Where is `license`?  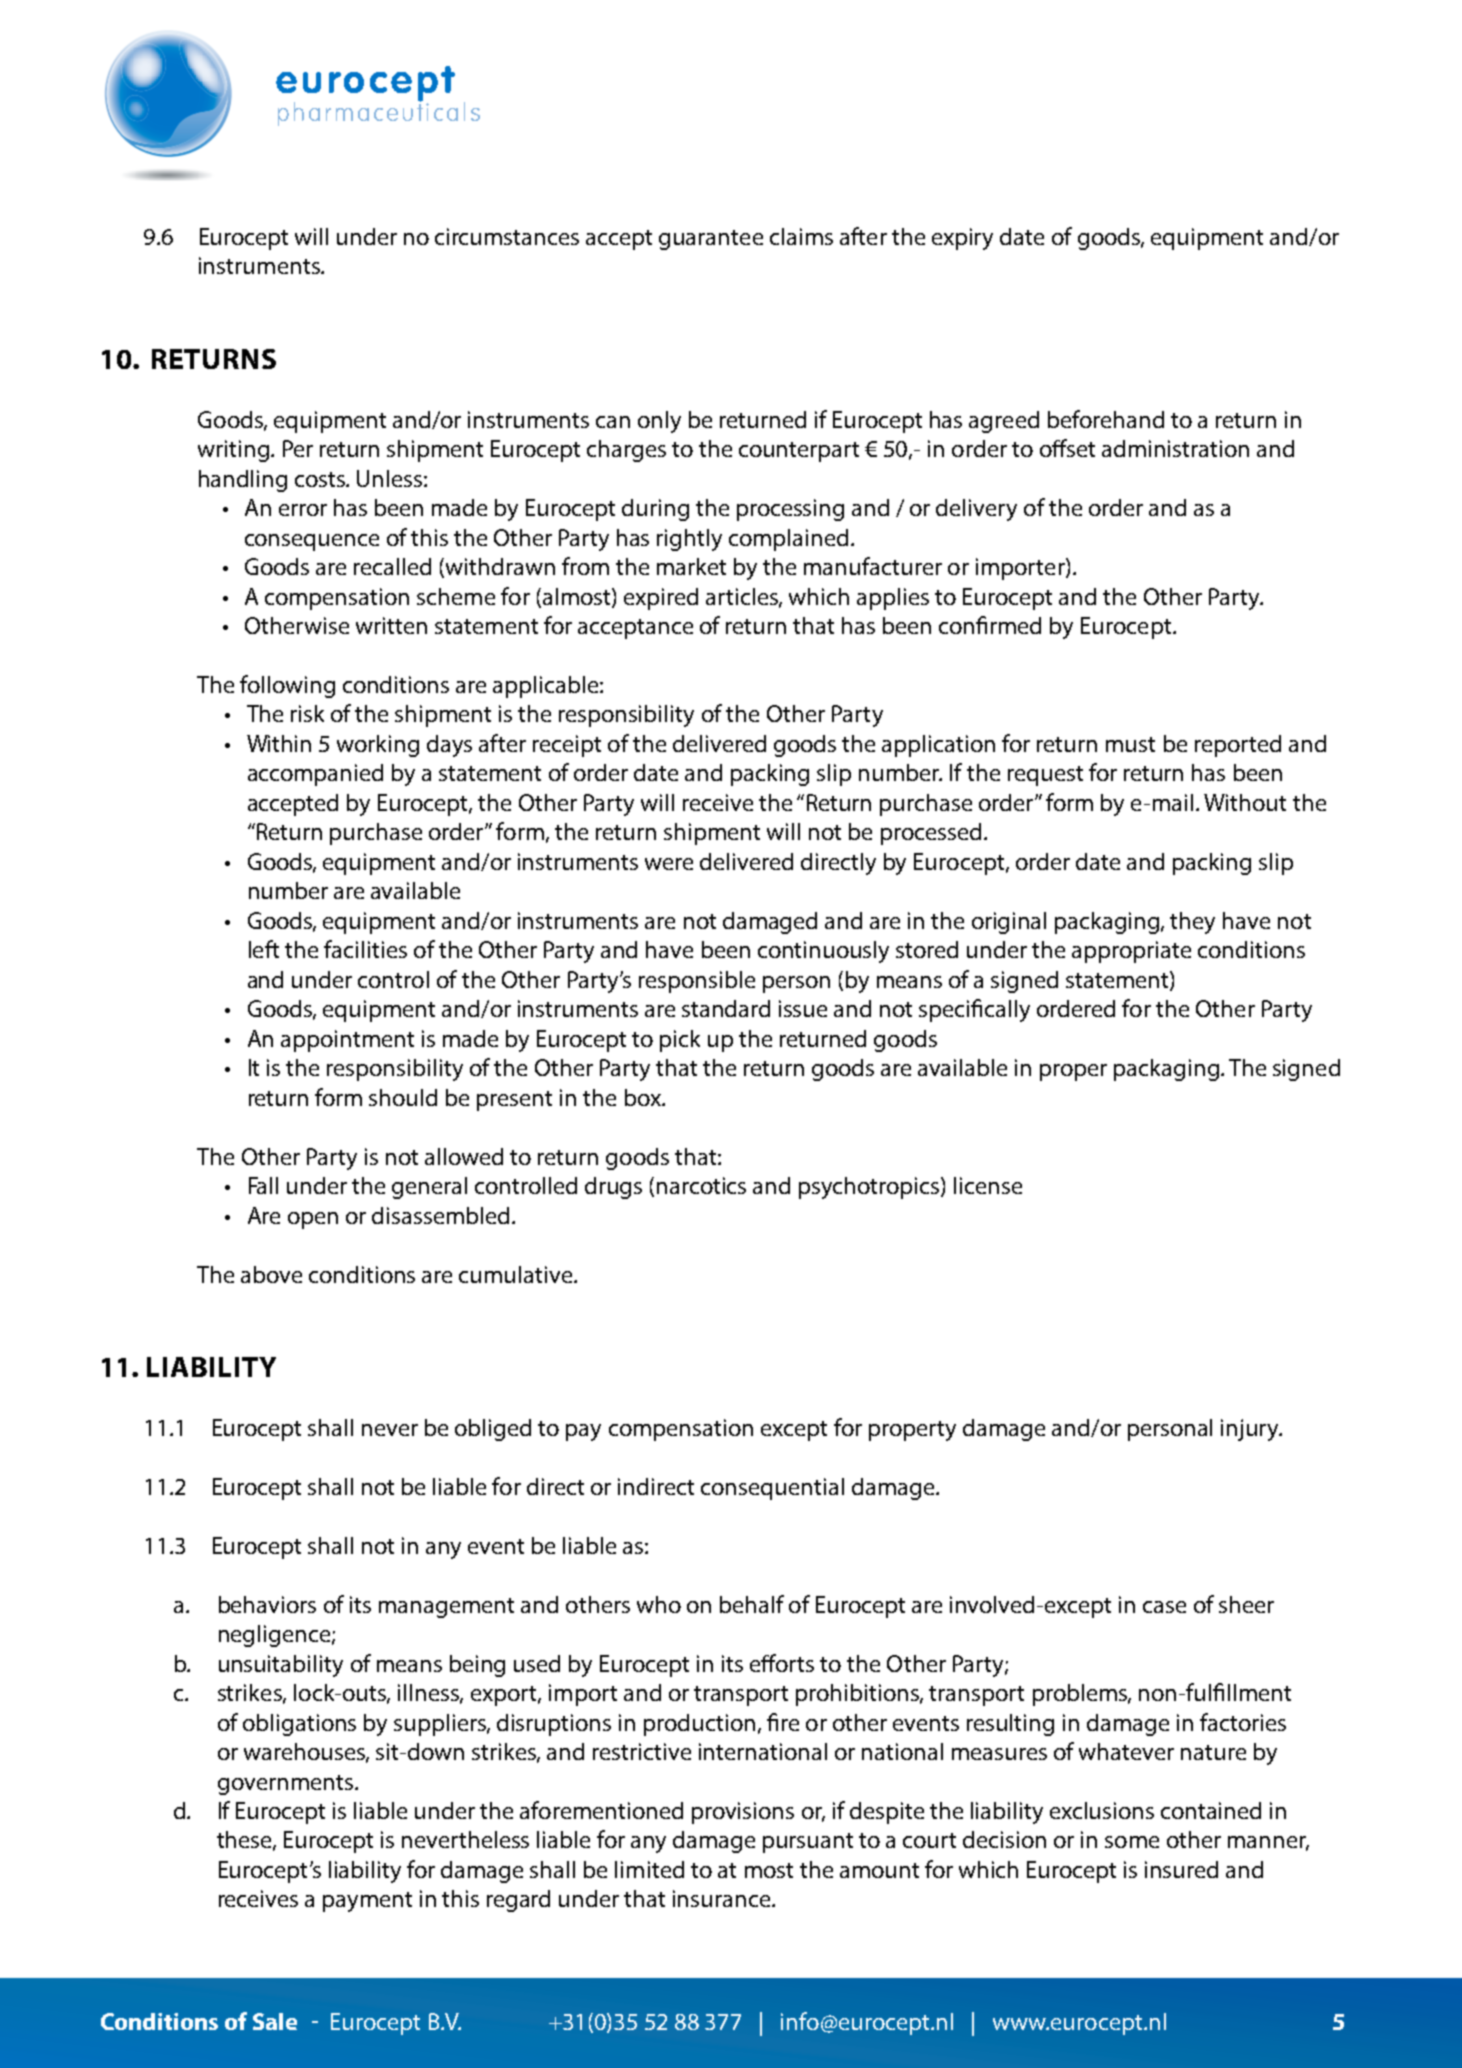
license is located at coordinates (988, 1185).
